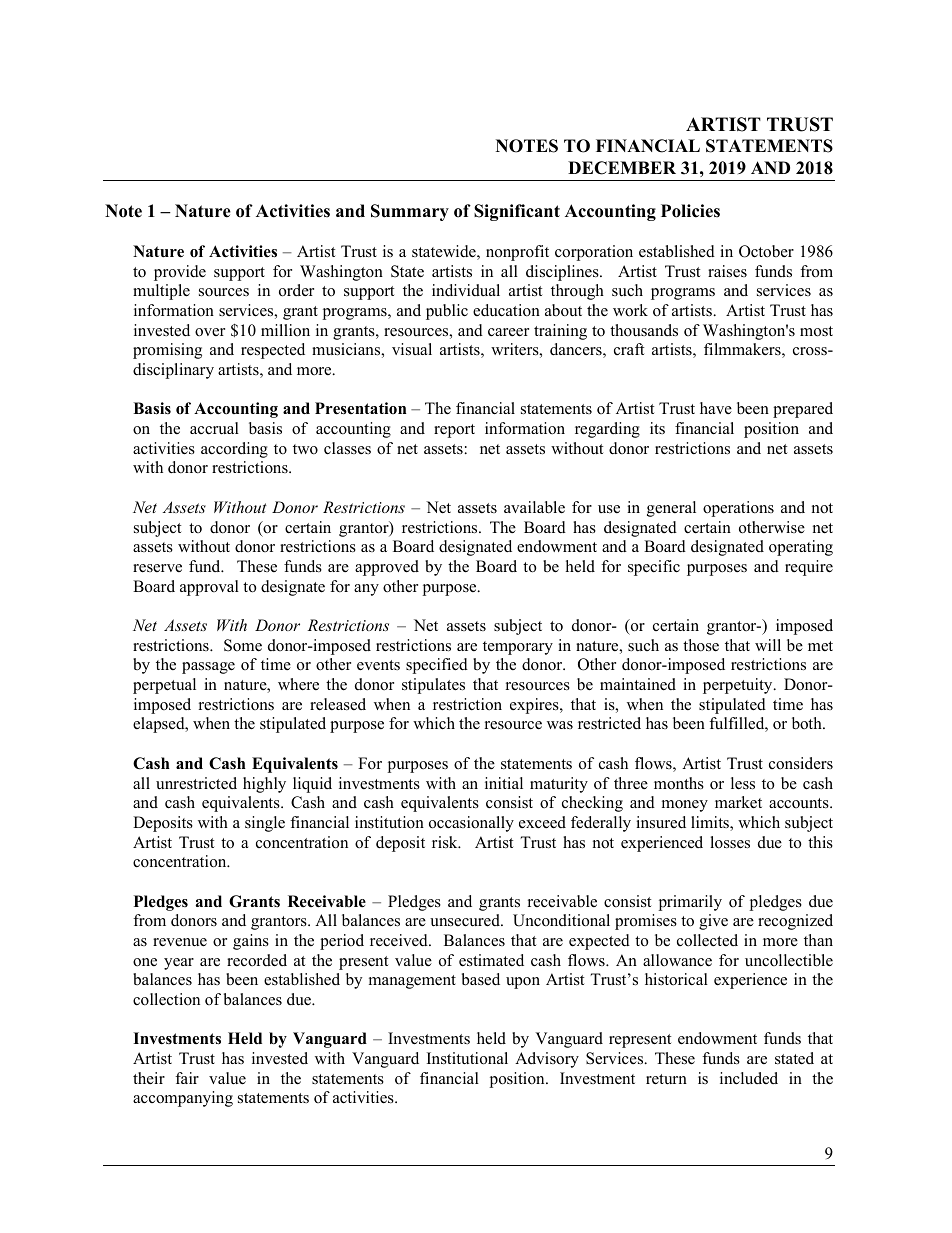  What do you see at coordinates (446, 842) in the screenshot?
I see `risk` at bounding box center [446, 842].
